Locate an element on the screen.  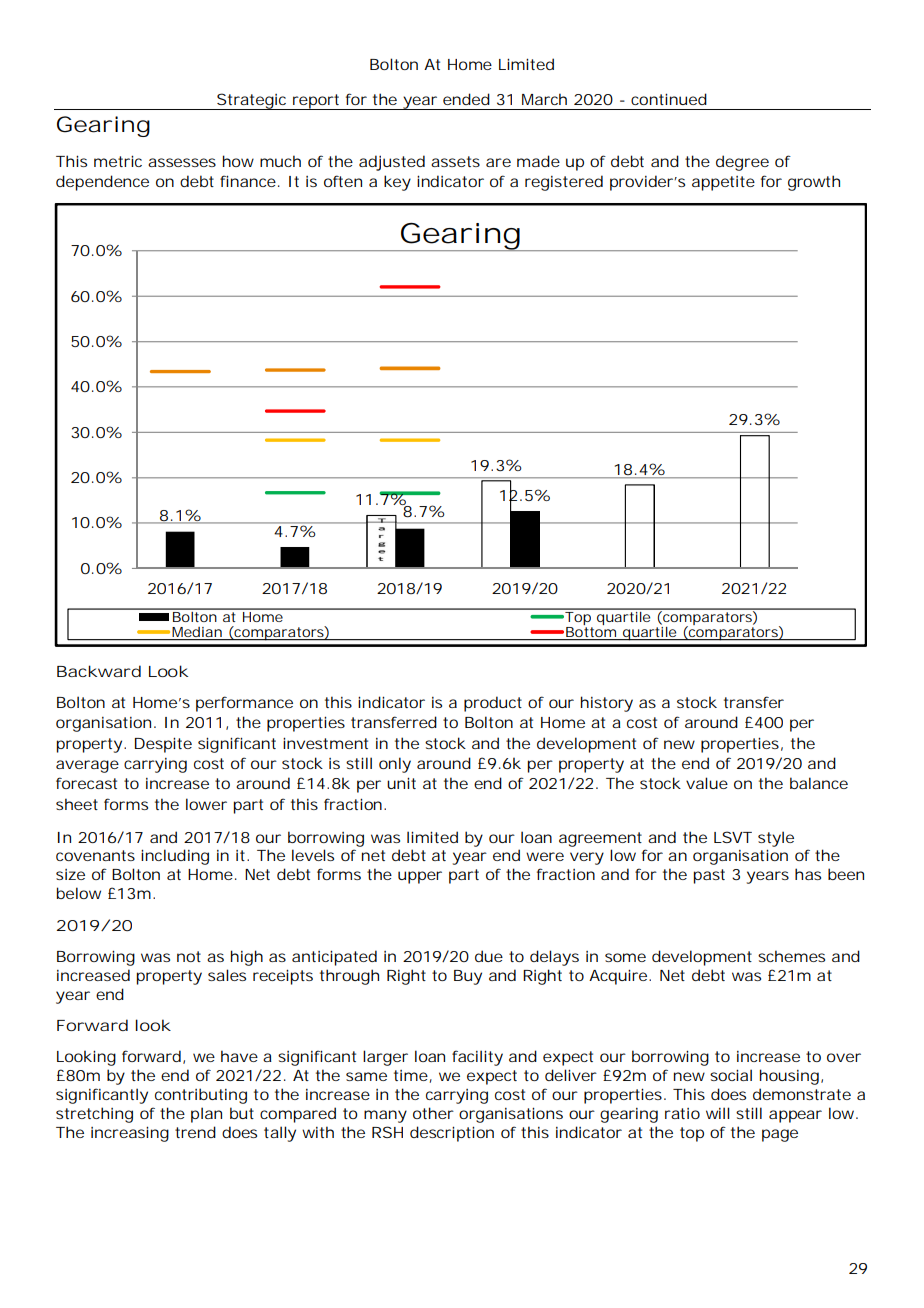
product is located at coordinates (493, 704).
